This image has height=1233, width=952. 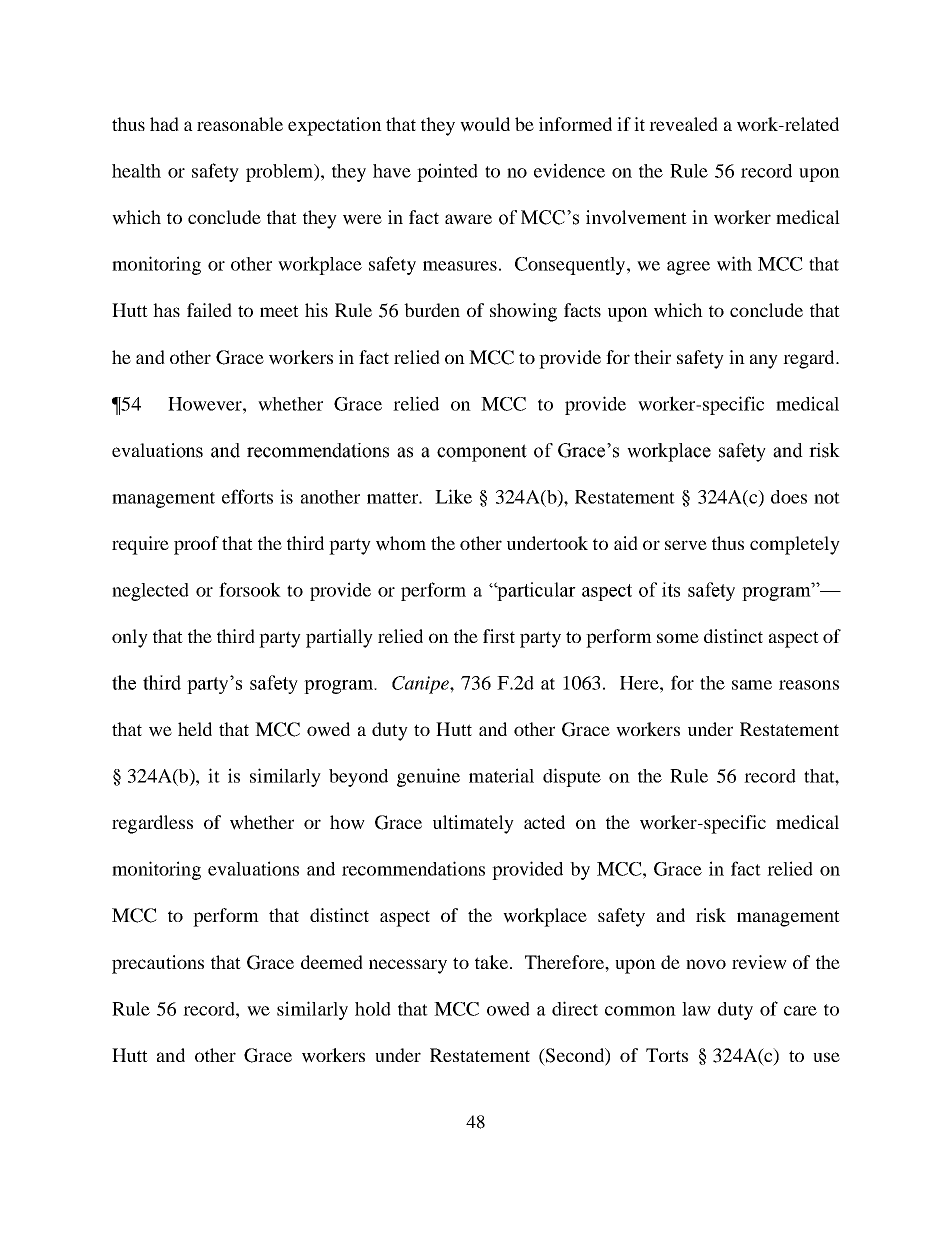 What do you see at coordinates (671, 589) in the image?
I see `its` at bounding box center [671, 589].
